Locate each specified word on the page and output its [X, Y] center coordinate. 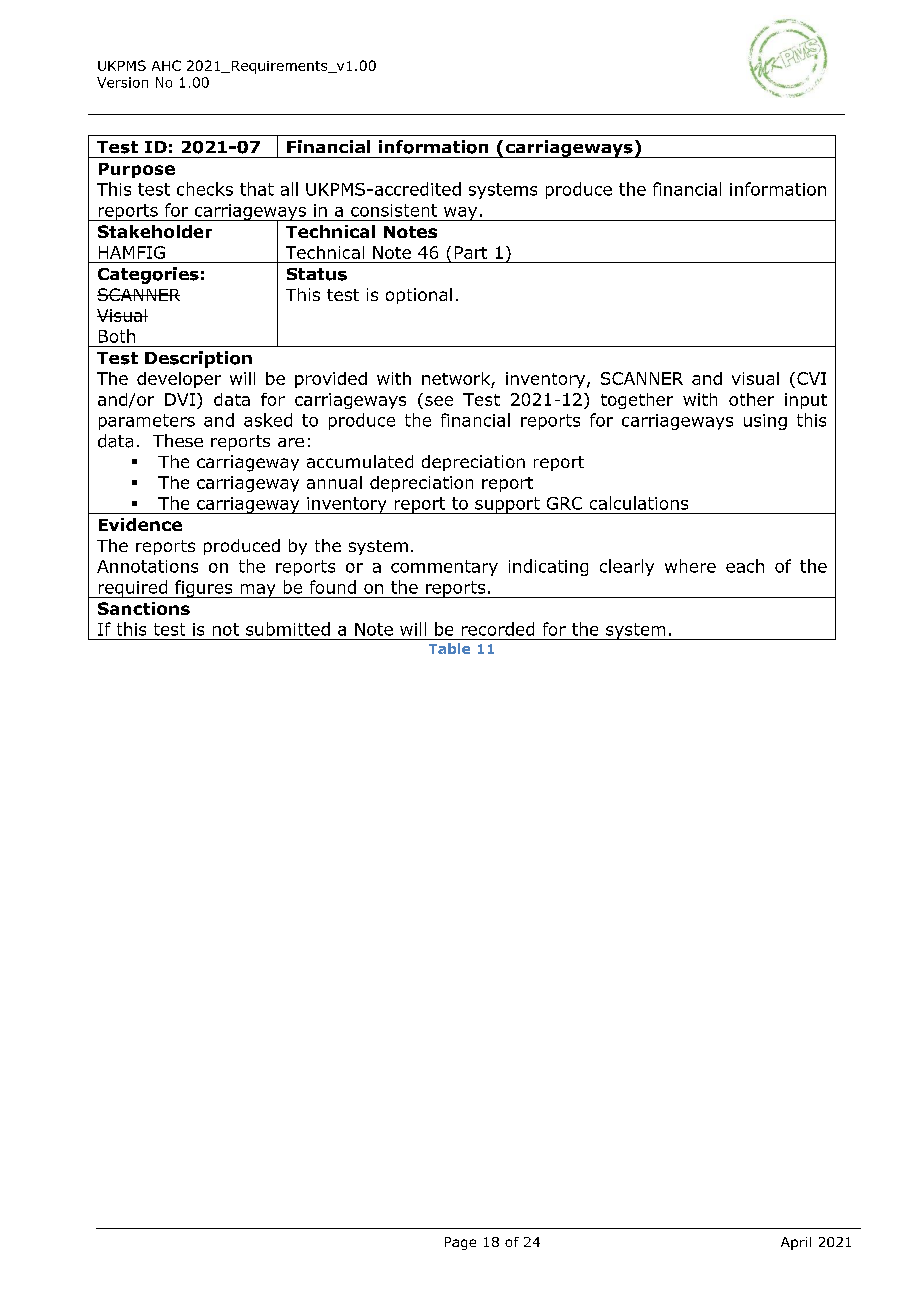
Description [198, 359]
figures [204, 589]
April [796, 1243]
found [333, 587]
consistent [394, 210]
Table [449, 648]
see [439, 401]
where [690, 566]
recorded [498, 629]
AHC [166, 65]
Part [471, 252]
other [751, 399]
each [745, 566]
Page [460, 1243]
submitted [288, 629]
